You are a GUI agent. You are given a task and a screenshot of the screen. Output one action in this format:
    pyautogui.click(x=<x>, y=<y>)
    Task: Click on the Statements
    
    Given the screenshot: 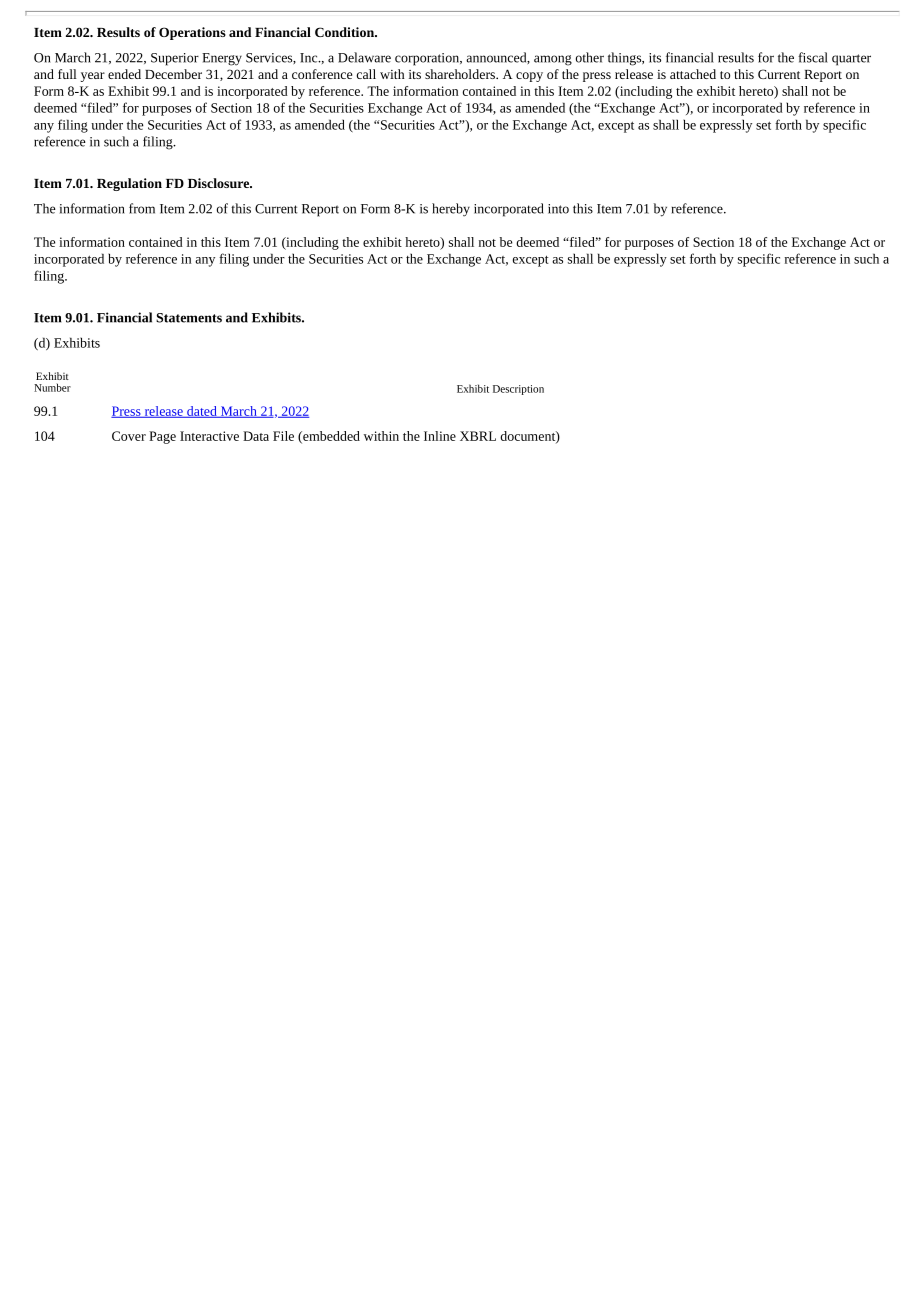 What is the action you would take?
    pyautogui.click(x=189, y=318)
